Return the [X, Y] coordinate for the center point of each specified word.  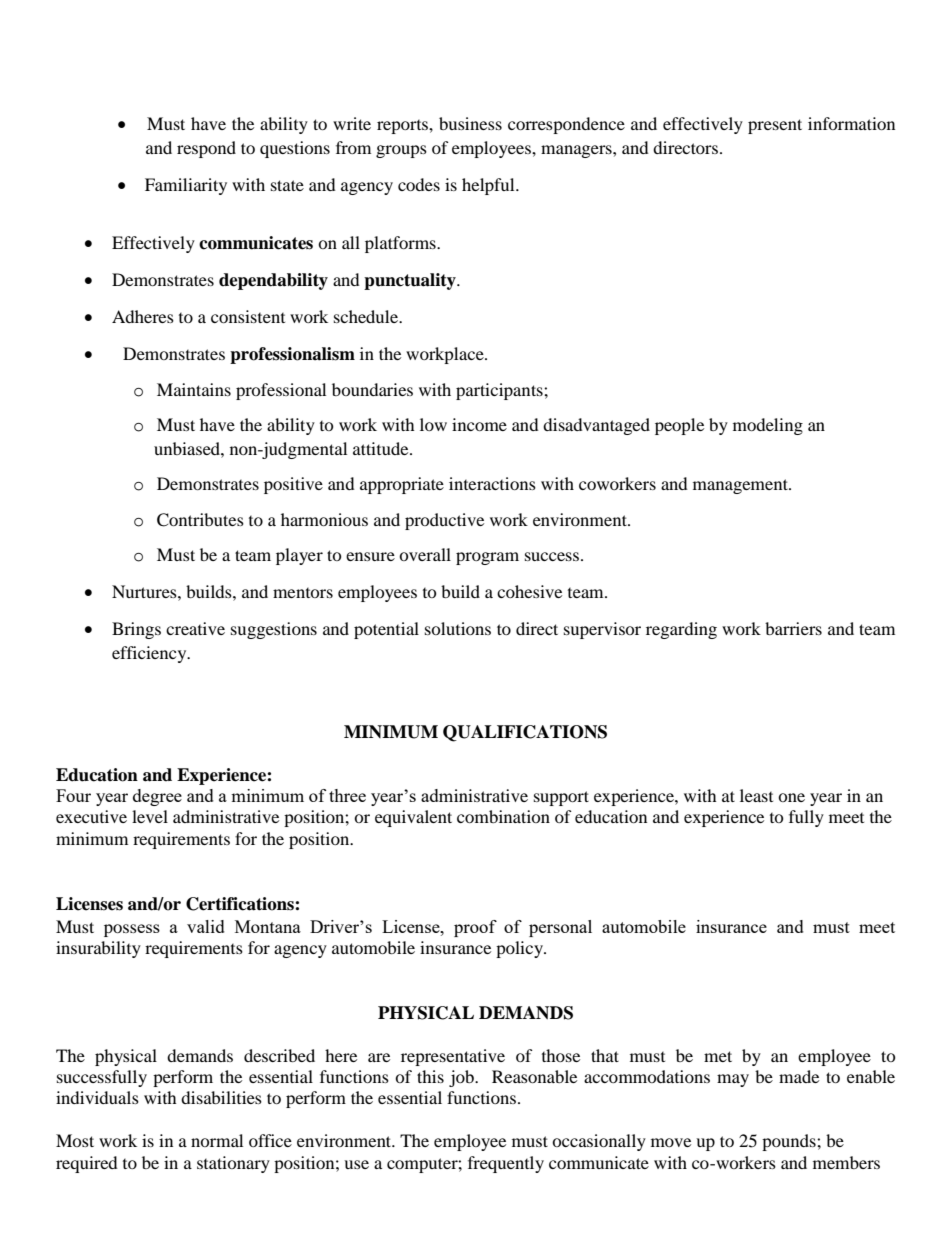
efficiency [150, 654]
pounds [790, 1142]
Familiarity [186, 186]
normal [217, 1140]
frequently [506, 1164]
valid [206, 926]
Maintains [194, 389]
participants [500, 391]
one [791, 797]
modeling [768, 426]
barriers [793, 628]
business [470, 123]
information [851, 123]
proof [475, 928]
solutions [458, 628]
